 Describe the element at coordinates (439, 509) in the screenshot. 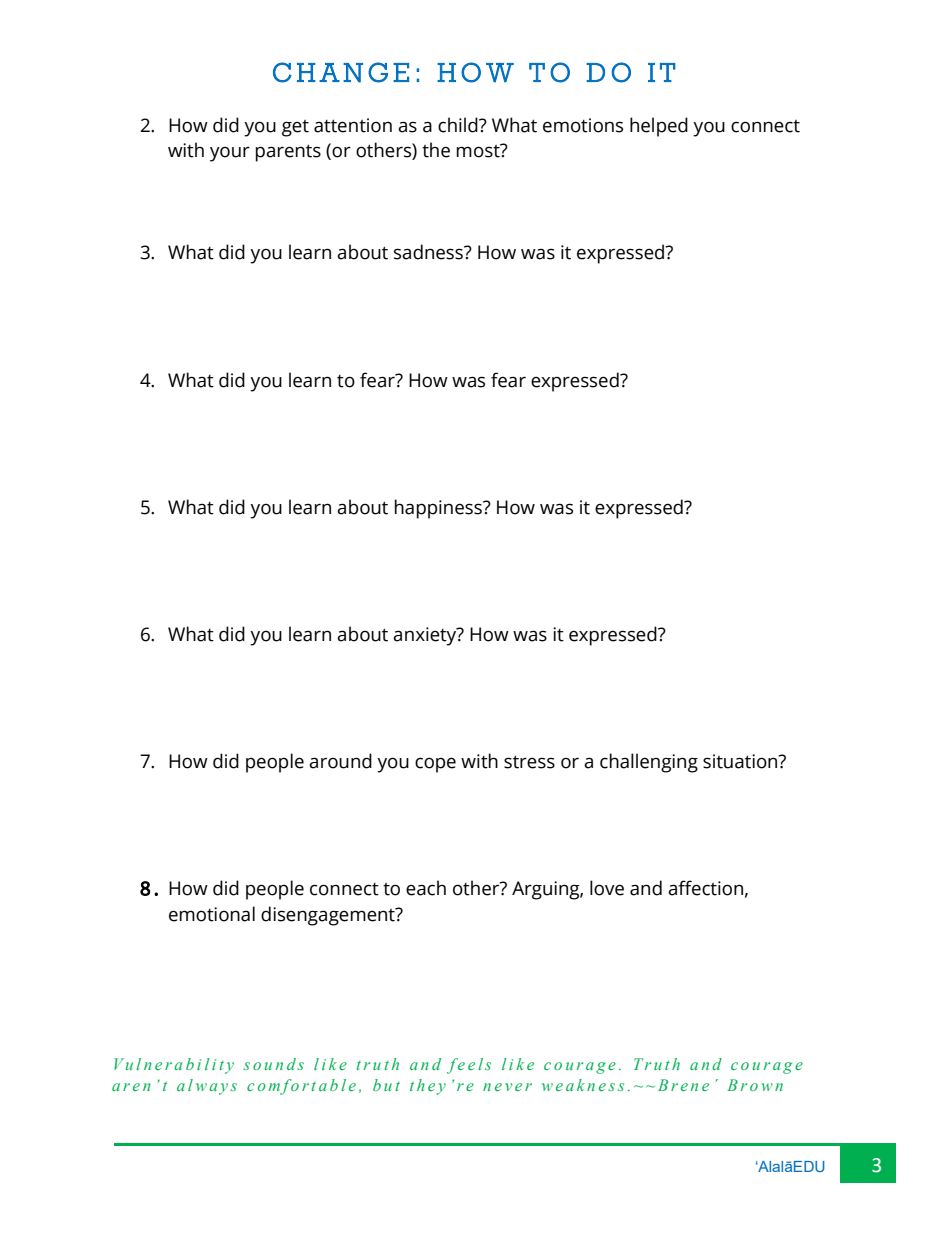

I see `happiness` at that location.
